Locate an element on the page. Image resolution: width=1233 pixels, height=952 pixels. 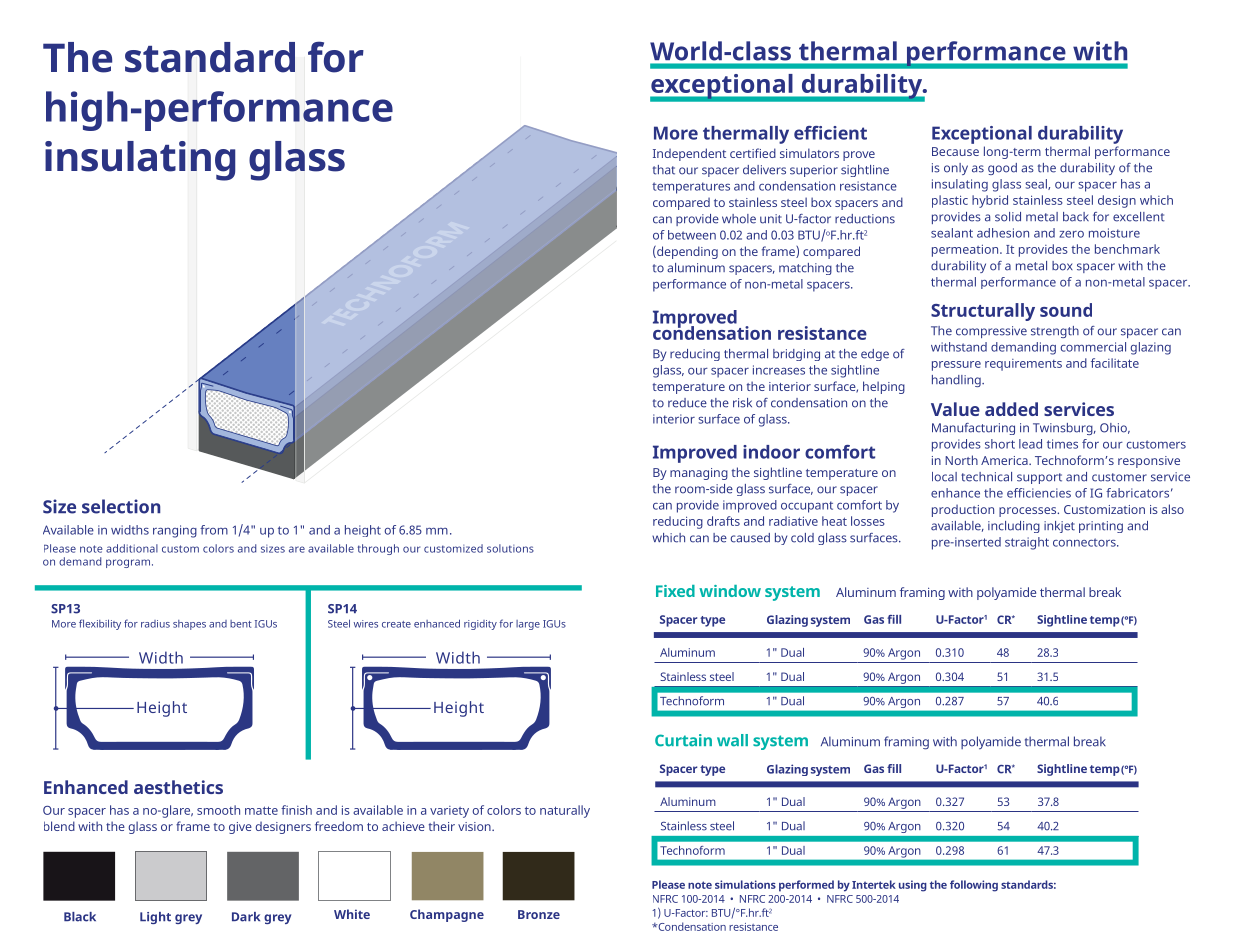
large is located at coordinates (528, 625).
